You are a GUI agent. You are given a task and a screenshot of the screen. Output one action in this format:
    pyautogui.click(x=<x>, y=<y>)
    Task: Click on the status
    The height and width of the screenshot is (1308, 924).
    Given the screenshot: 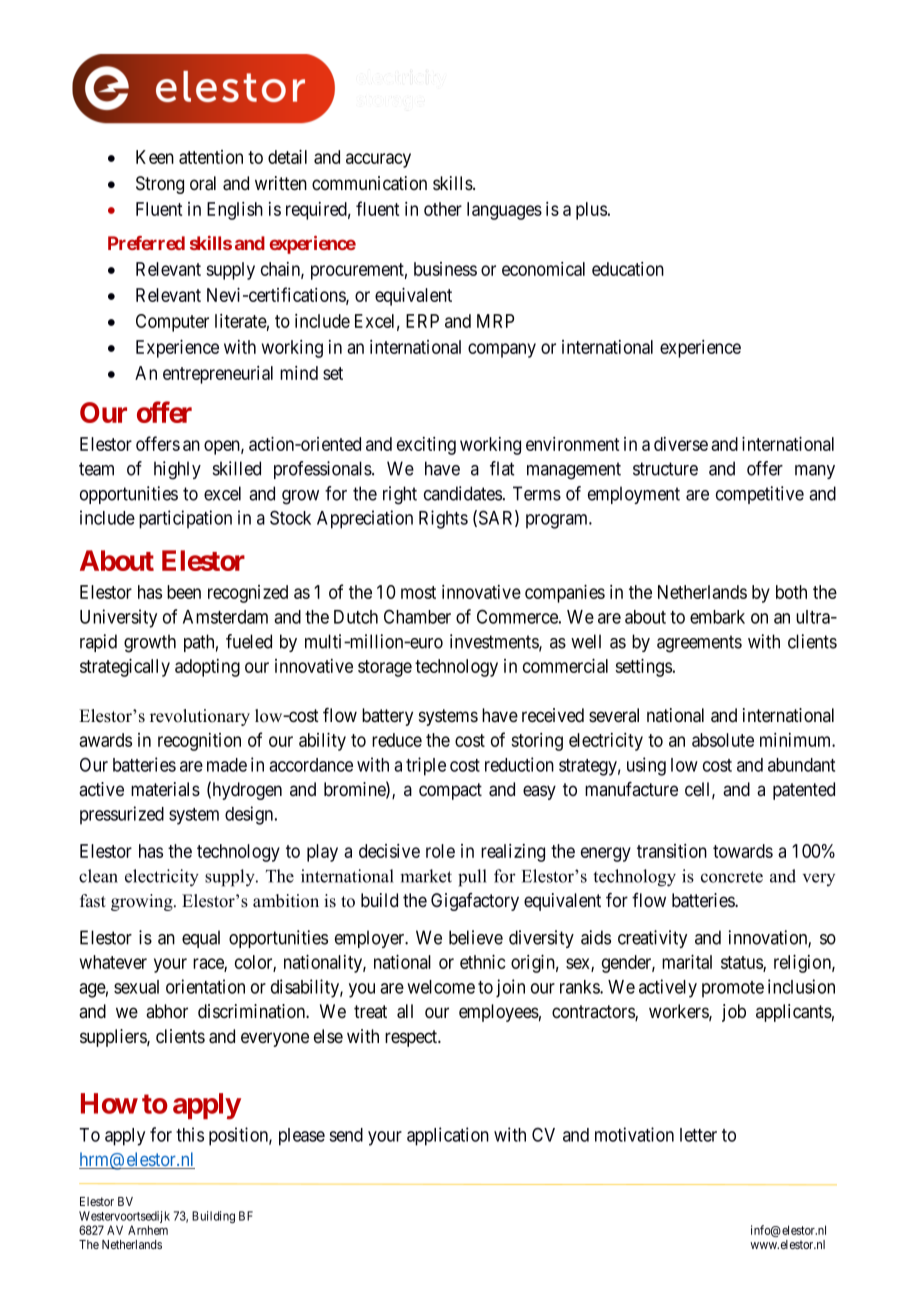 What is the action you would take?
    pyautogui.click(x=742, y=964)
